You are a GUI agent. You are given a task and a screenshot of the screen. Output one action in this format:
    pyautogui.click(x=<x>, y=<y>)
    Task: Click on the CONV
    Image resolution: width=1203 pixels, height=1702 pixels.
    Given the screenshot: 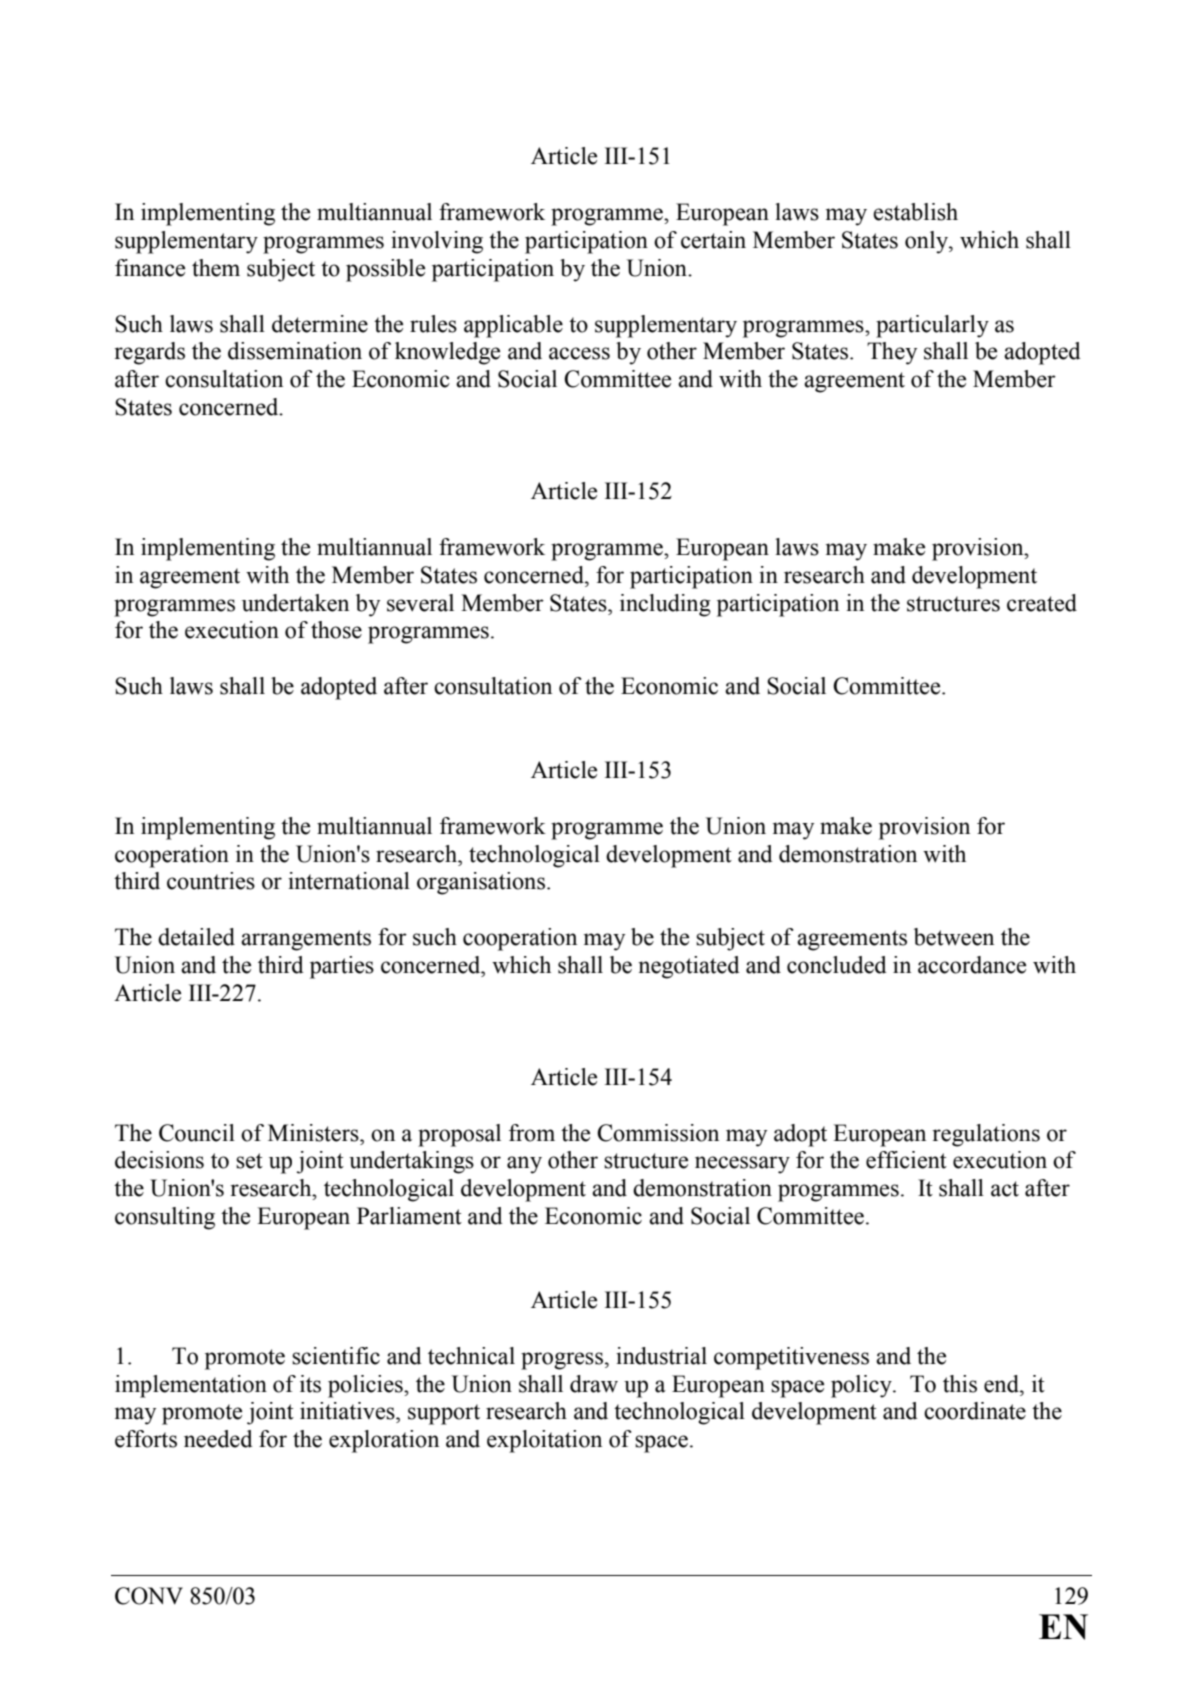 What is the action you would take?
    pyautogui.click(x=149, y=1596)
